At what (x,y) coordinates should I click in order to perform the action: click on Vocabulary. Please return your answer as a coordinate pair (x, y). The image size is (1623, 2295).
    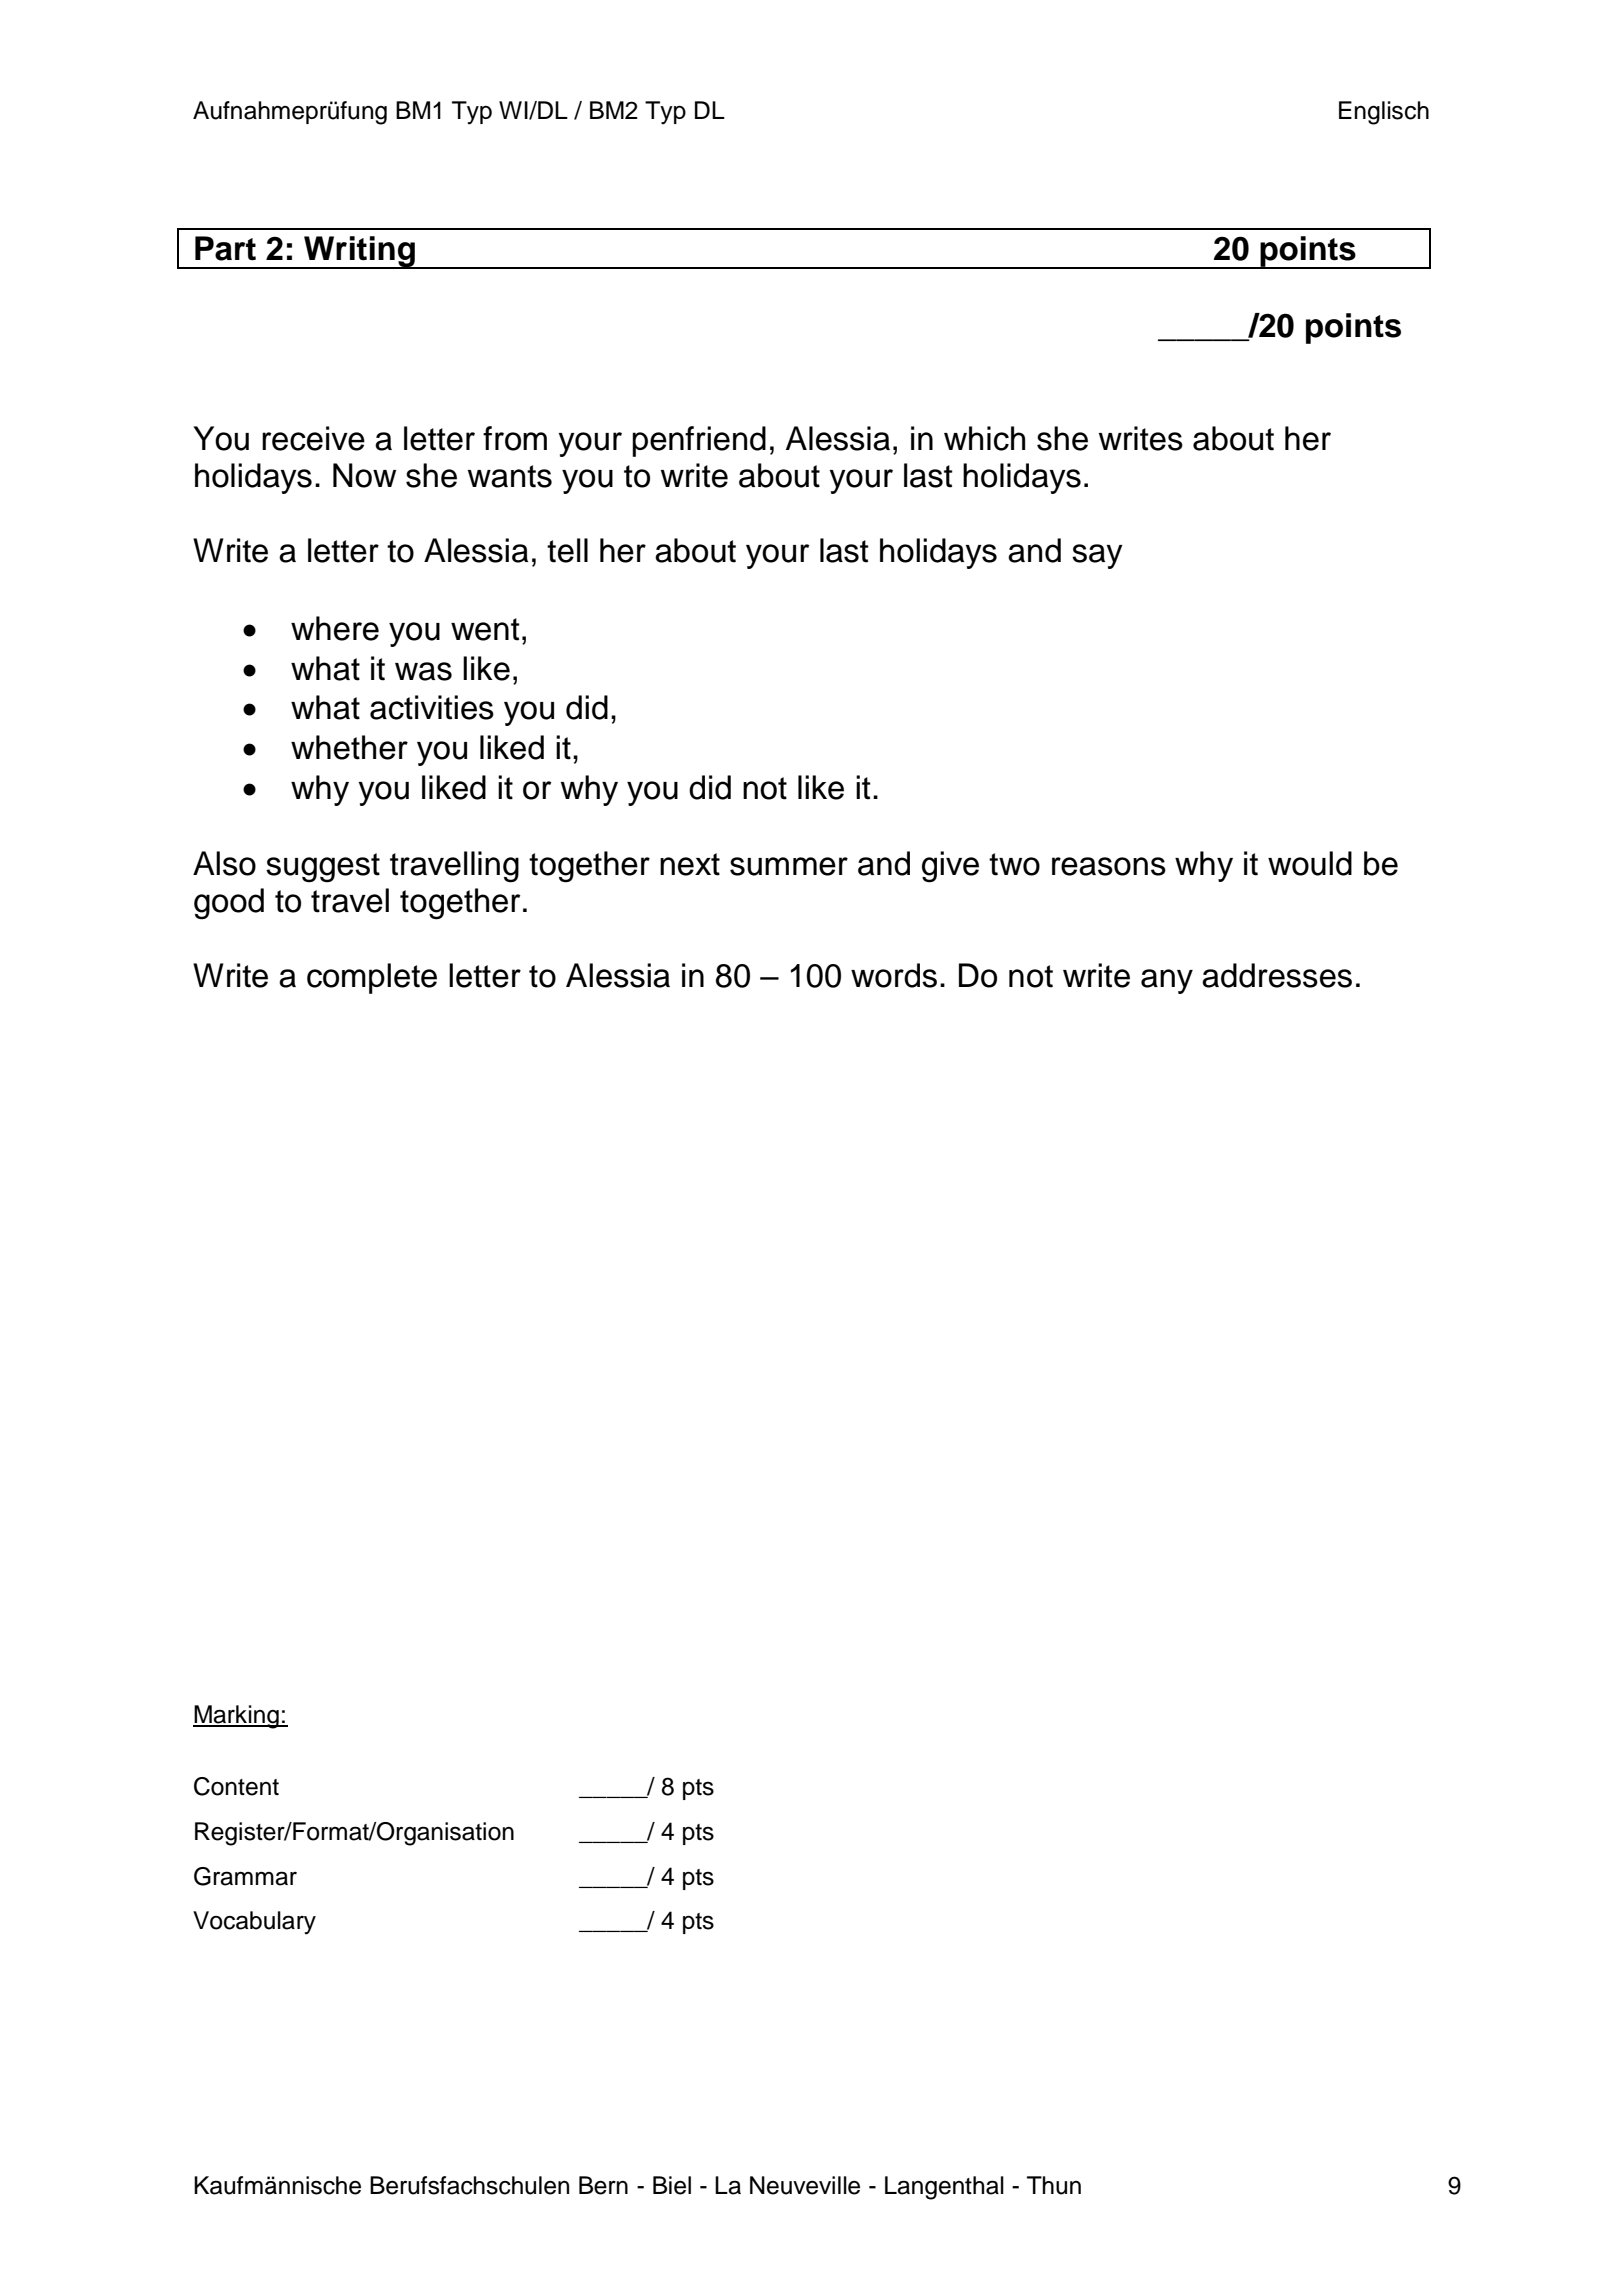
    Looking at the image, I should click on (254, 1923).
